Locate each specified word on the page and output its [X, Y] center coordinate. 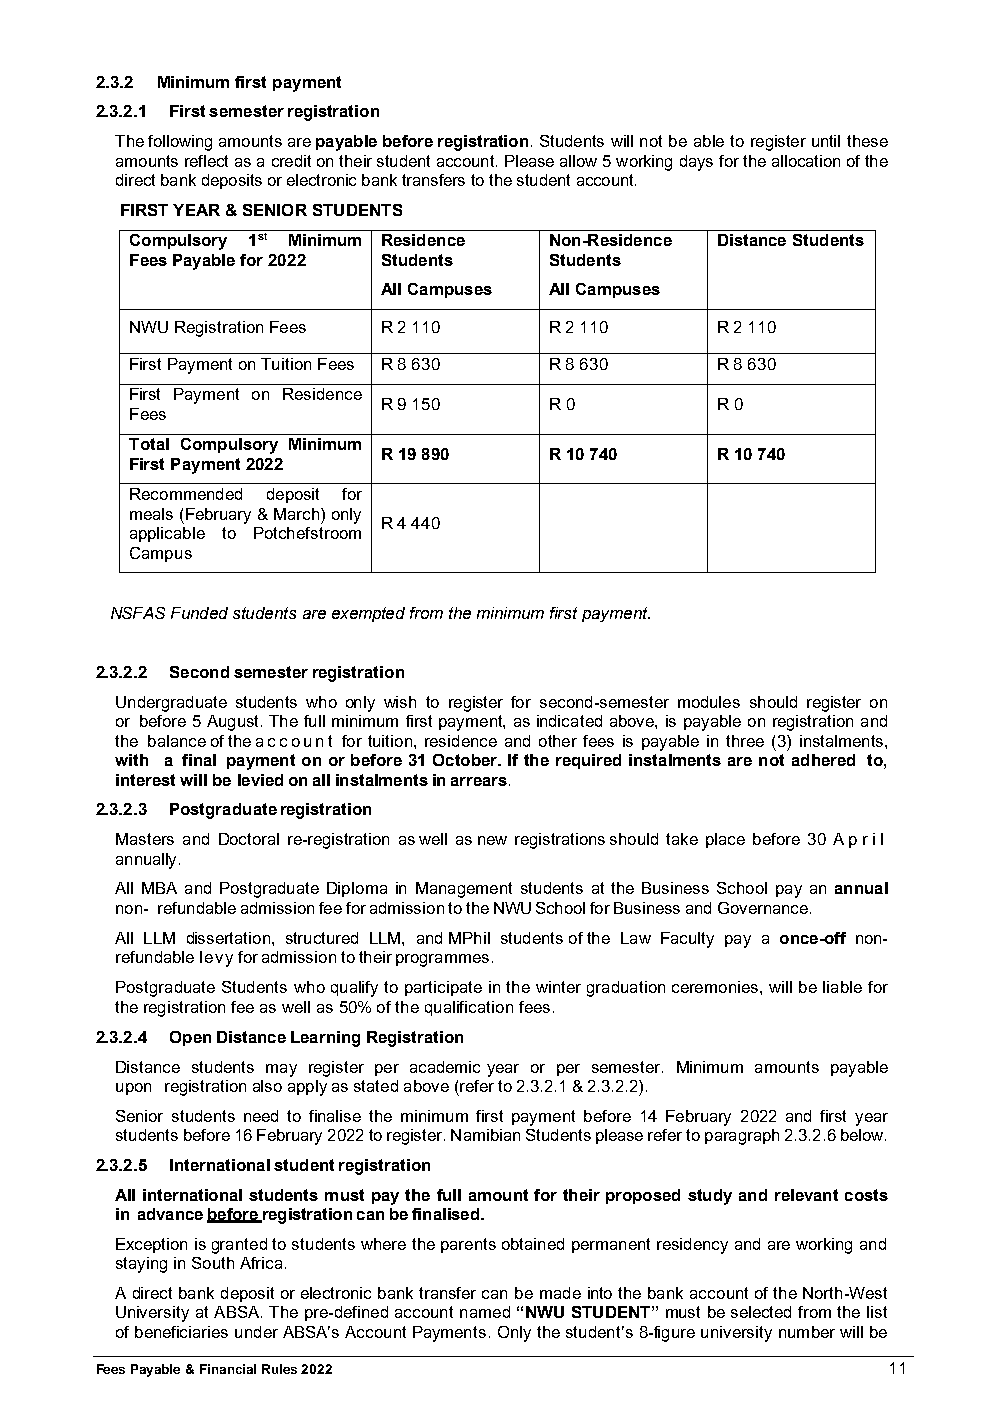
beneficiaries [181, 1332]
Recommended [186, 494]
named [485, 1312]
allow [578, 161]
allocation [806, 161]
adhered [823, 760]
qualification [469, 1008]
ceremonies [716, 987]
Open [190, 1038]
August [232, 723]
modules [709, 702]
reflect [206, 161]
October [466, 760]
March [298, 514]
